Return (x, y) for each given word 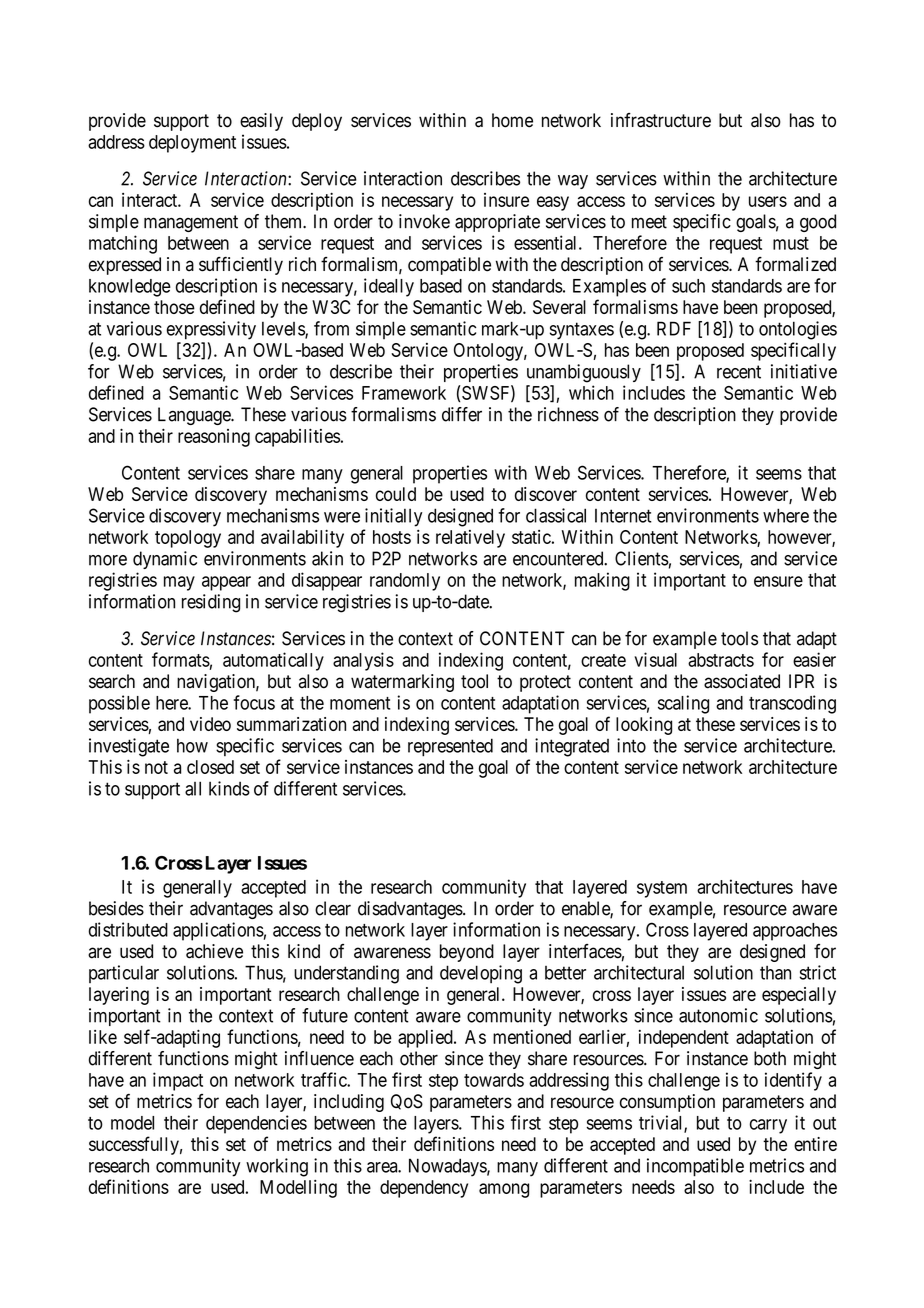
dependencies (256, 1124)
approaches (795, 932)
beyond (467, 953)
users (768, 201)
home (512, 120)
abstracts (721, 660)
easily (261, 122)
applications (218, 931)
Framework (404, 393)
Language (195, 416)
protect (545, 683)
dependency (424, 1189)
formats (181, 659)
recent (739, 372)
